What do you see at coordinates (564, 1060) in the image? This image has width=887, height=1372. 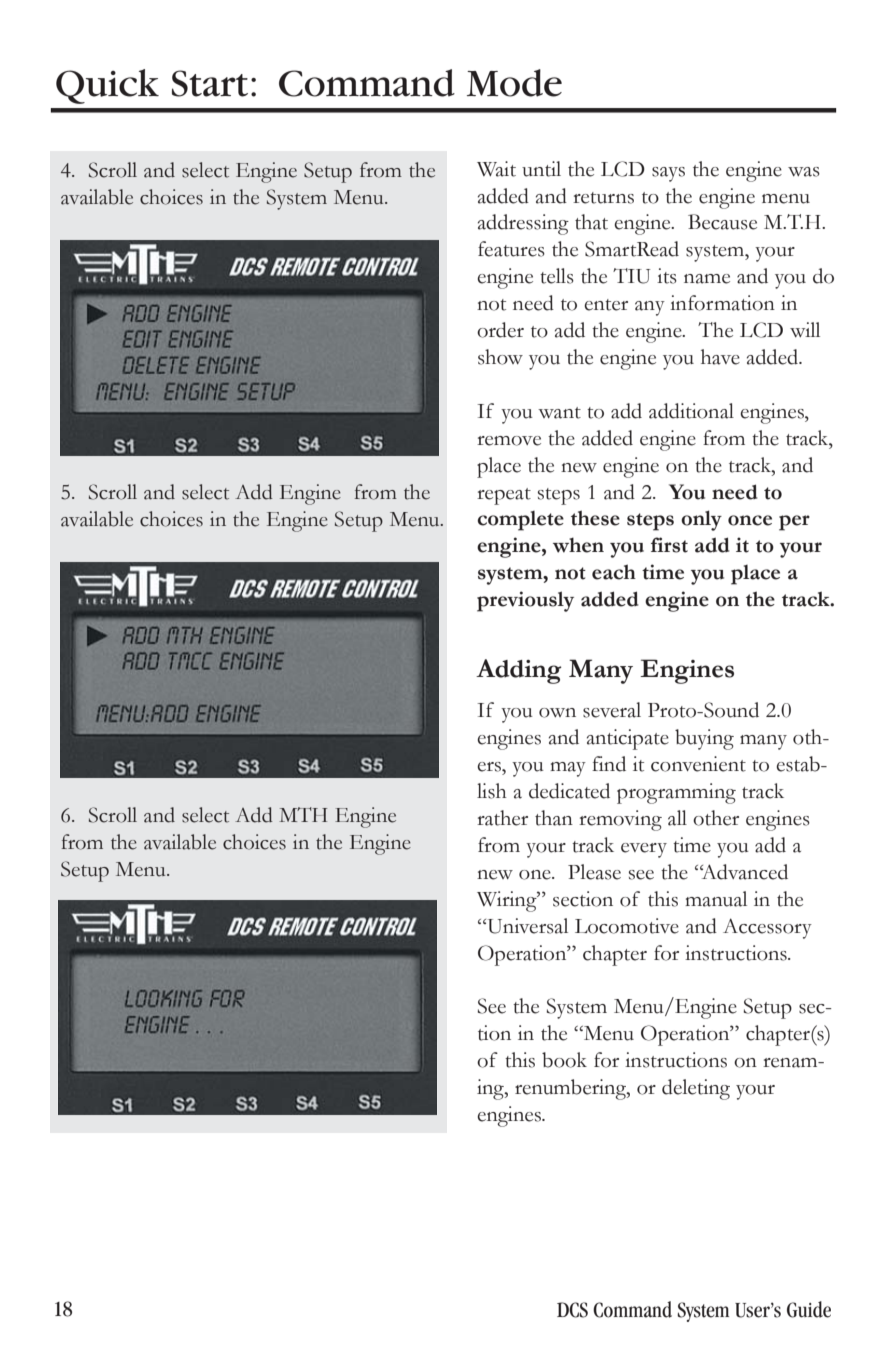 I see `book` at bounding box center [564, 1060].
